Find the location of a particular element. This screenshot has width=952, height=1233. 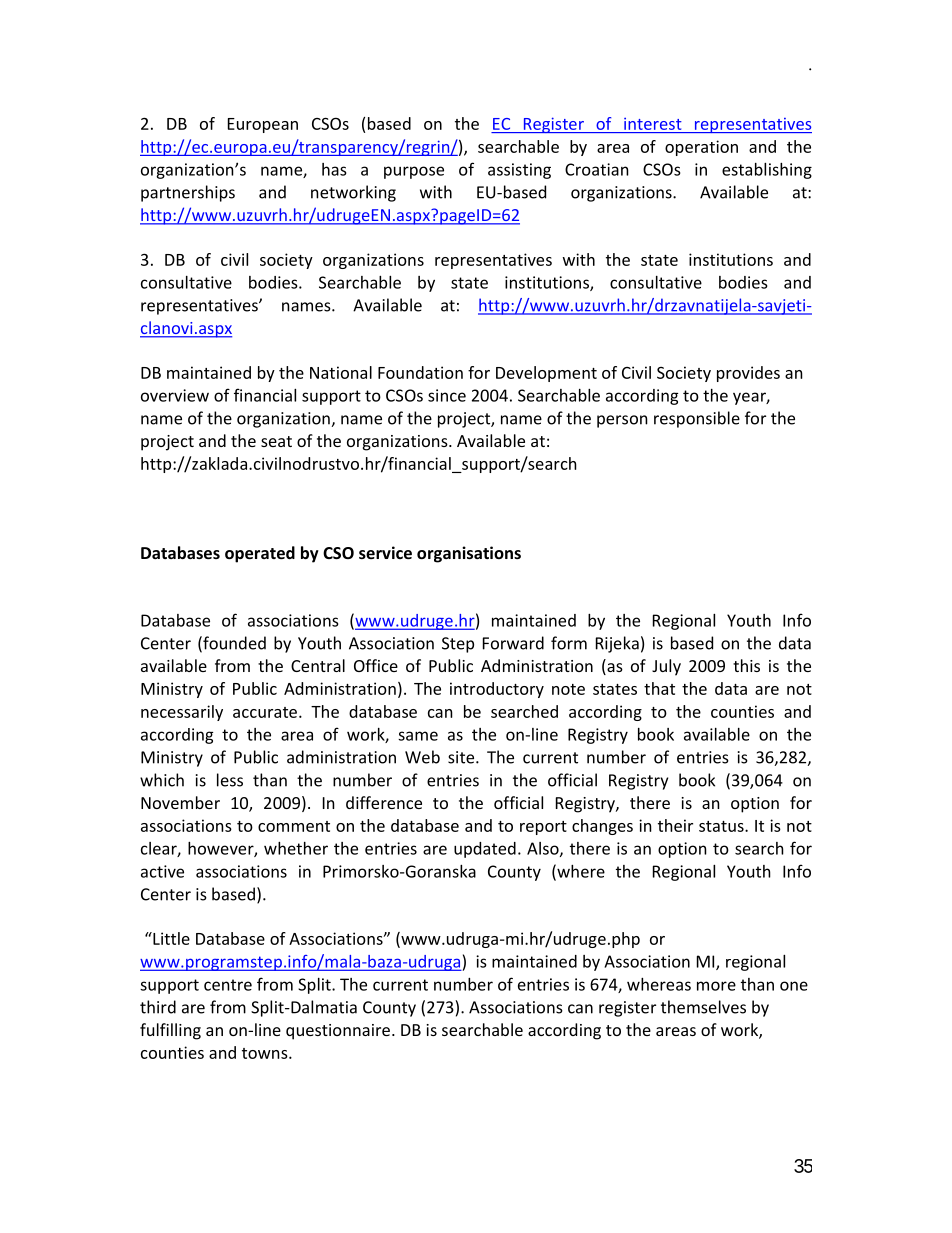

since is located at coordinates (447, 395).
